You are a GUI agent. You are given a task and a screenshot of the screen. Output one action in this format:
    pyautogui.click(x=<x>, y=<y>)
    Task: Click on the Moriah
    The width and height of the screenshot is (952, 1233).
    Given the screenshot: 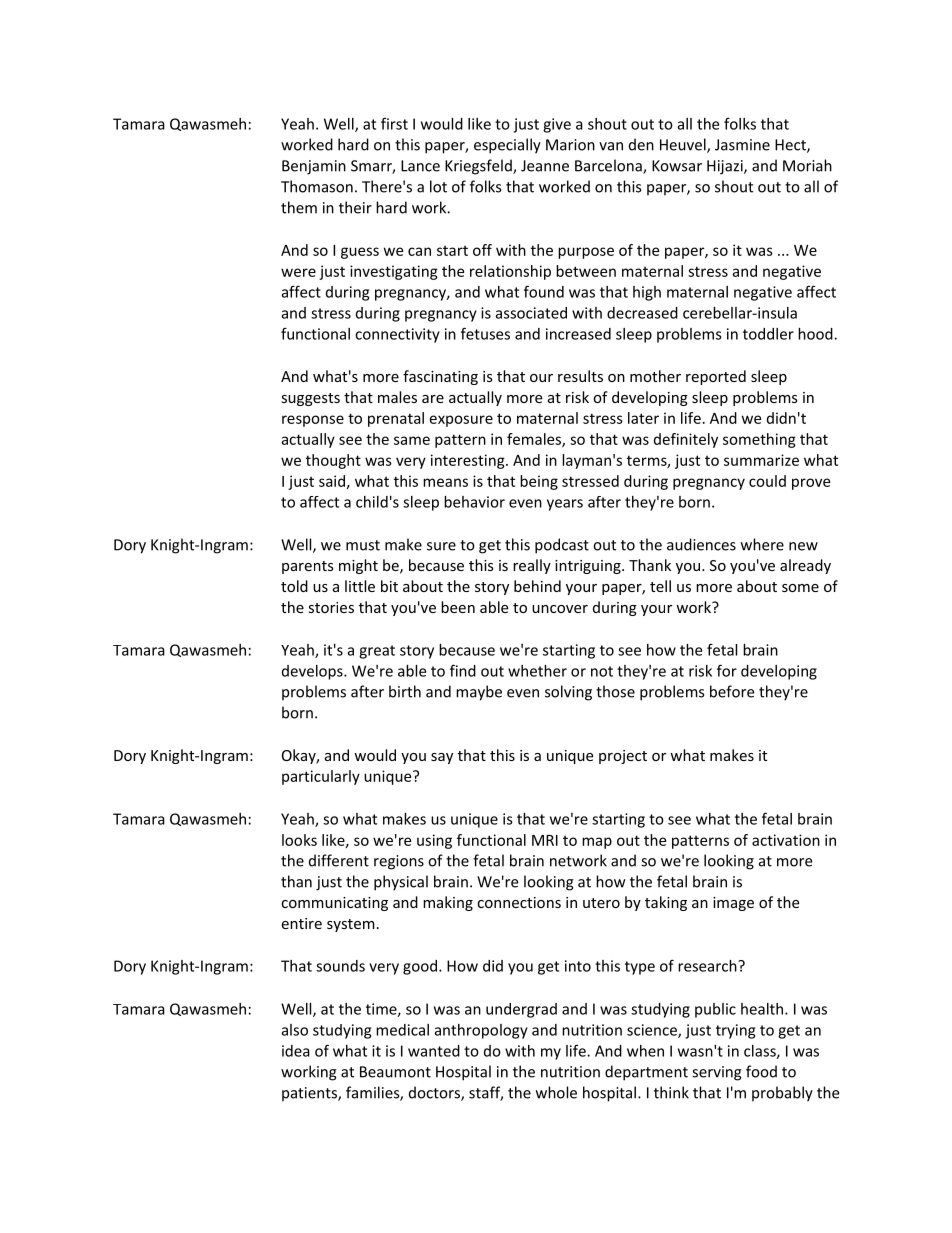 What is the action you would take?
    pyautogui.click(x=807, y=165)
